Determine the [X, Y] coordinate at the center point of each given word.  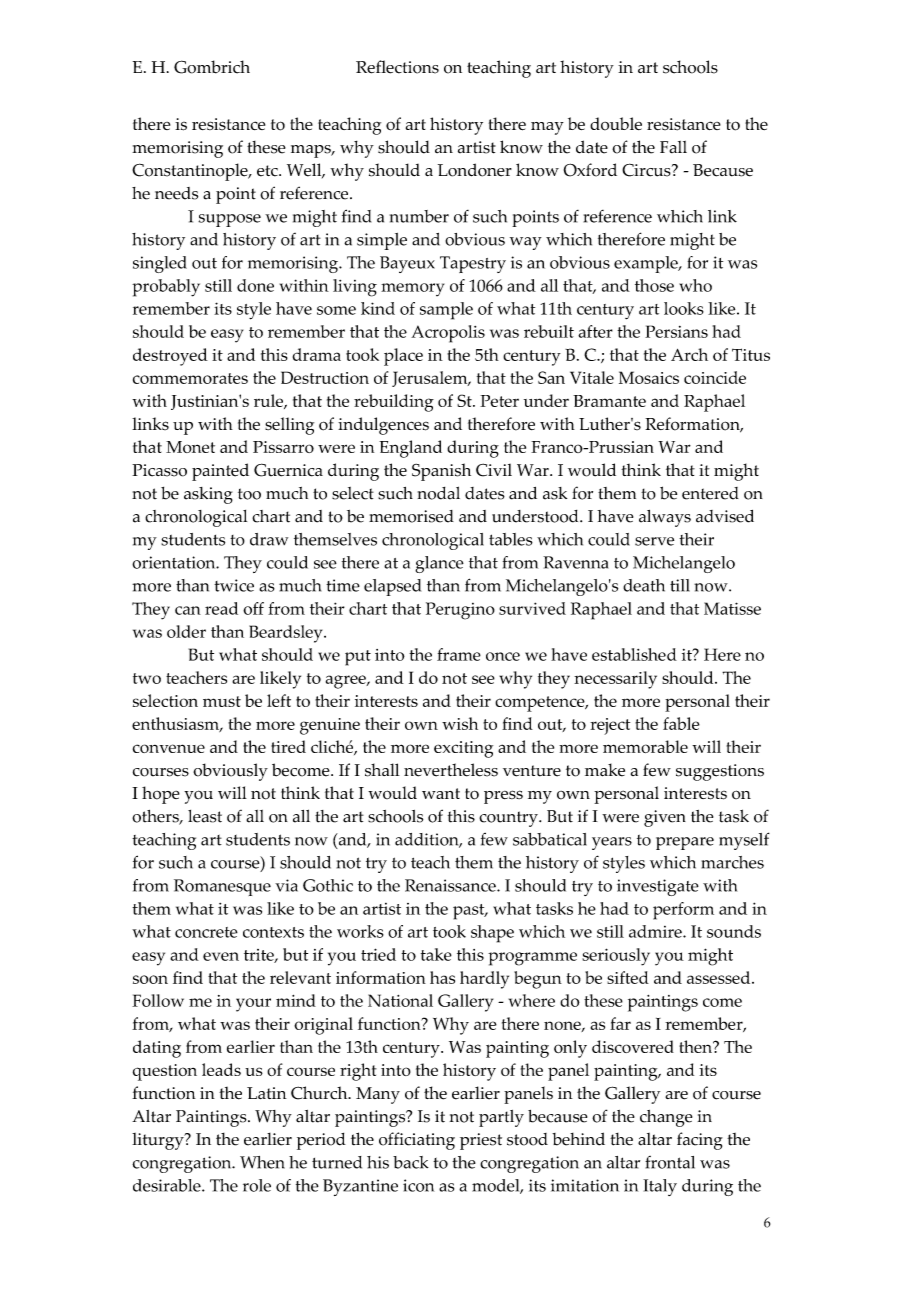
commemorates [190, 378]
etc [268, 171]
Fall [673, 147]
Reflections [397, 67]
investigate [658, 887]
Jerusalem [431, 379]
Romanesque [222, 887]
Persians [676, 331]
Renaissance [451, 885]
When [262, 1162]
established [634, 654]
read [221, 608]
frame [459, 654]
